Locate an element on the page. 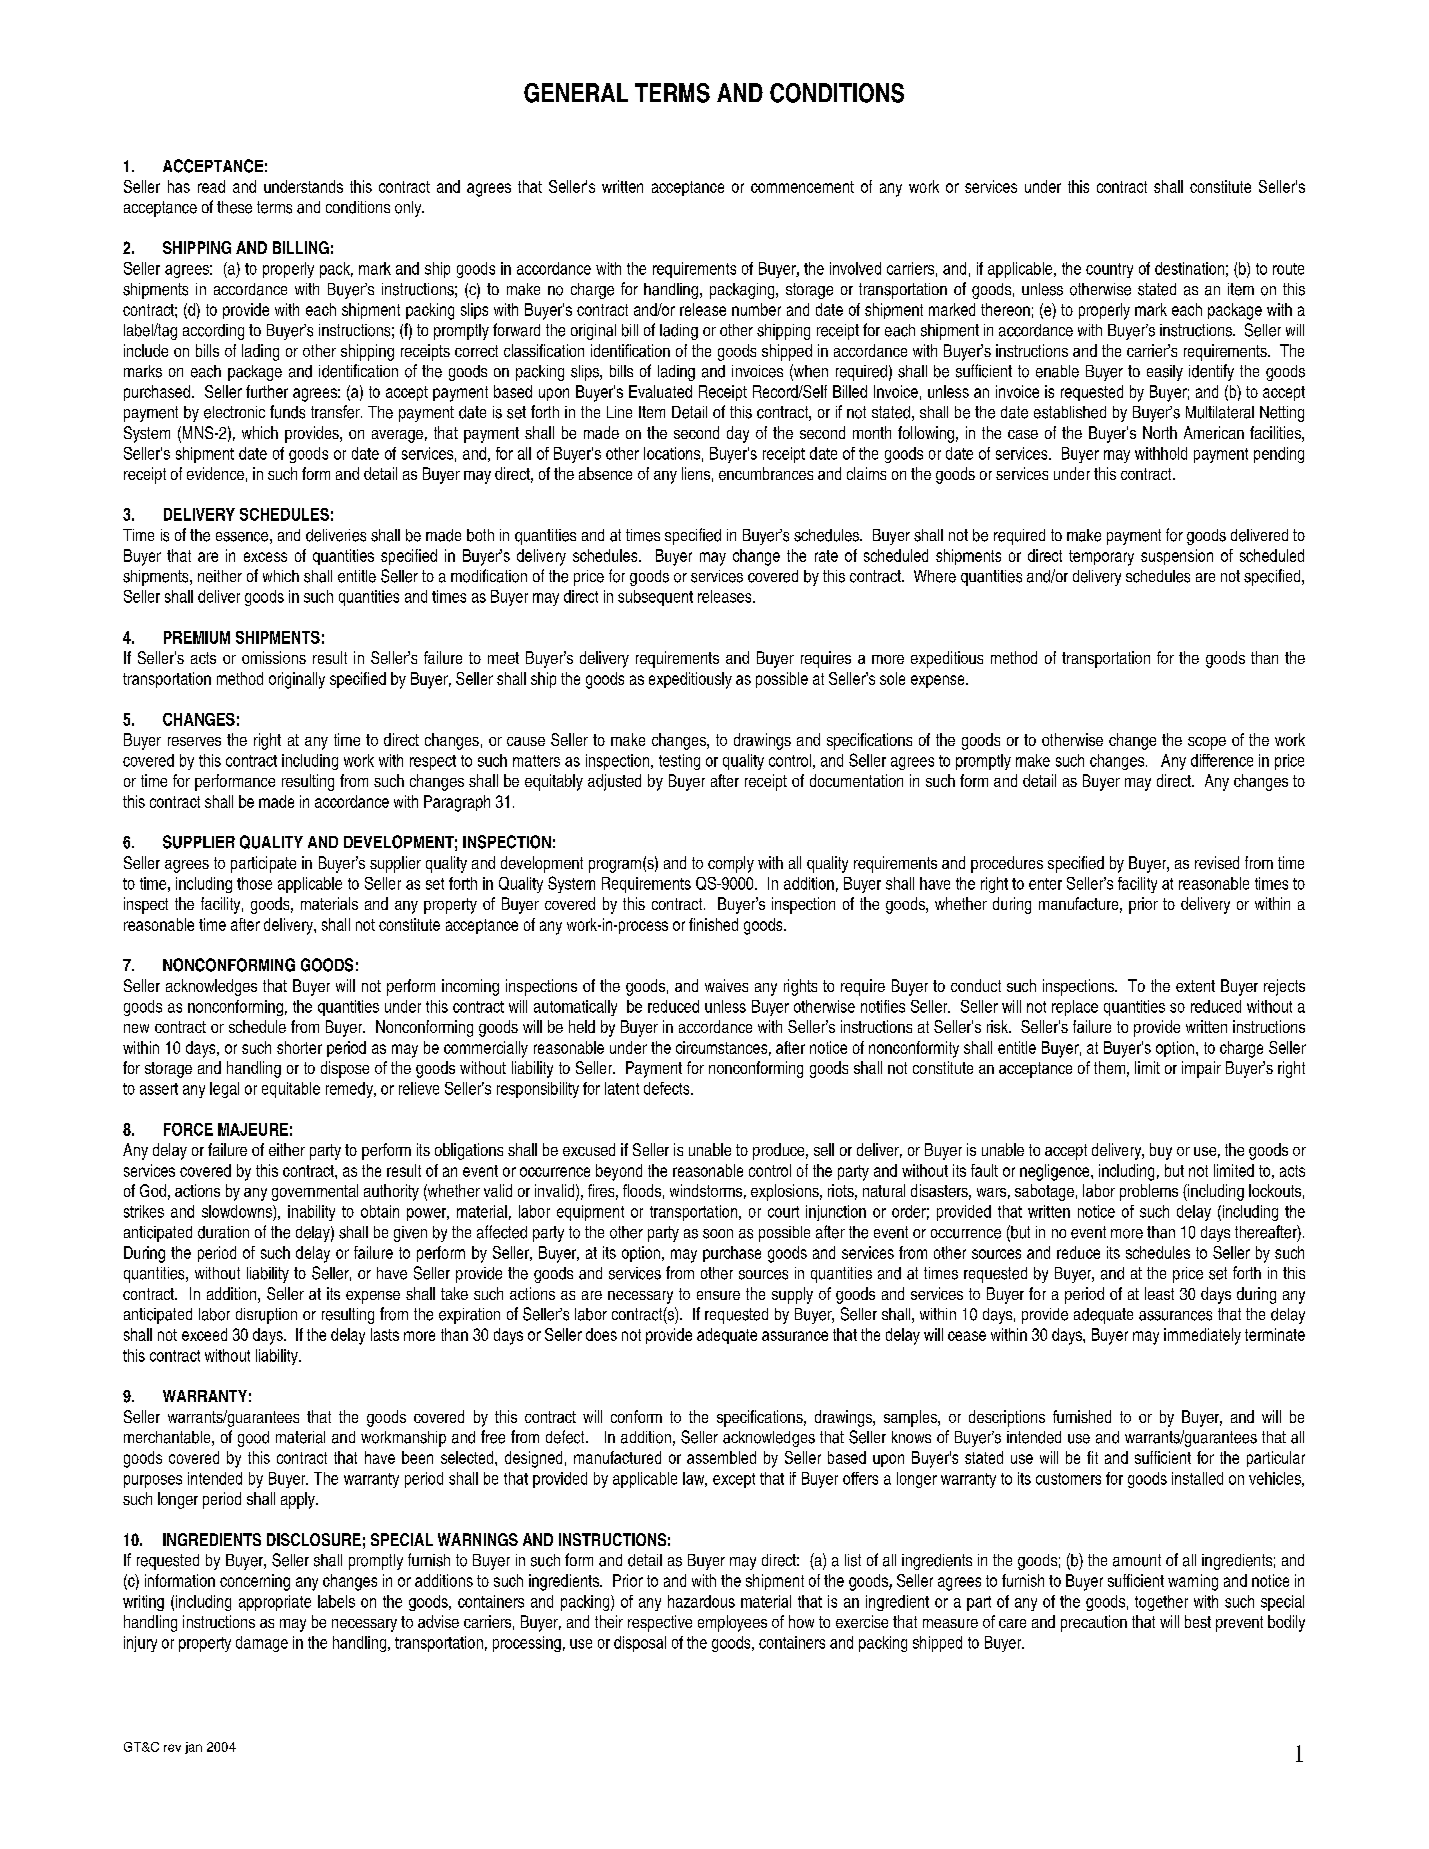  testing is located at coordinates (679, 762).
